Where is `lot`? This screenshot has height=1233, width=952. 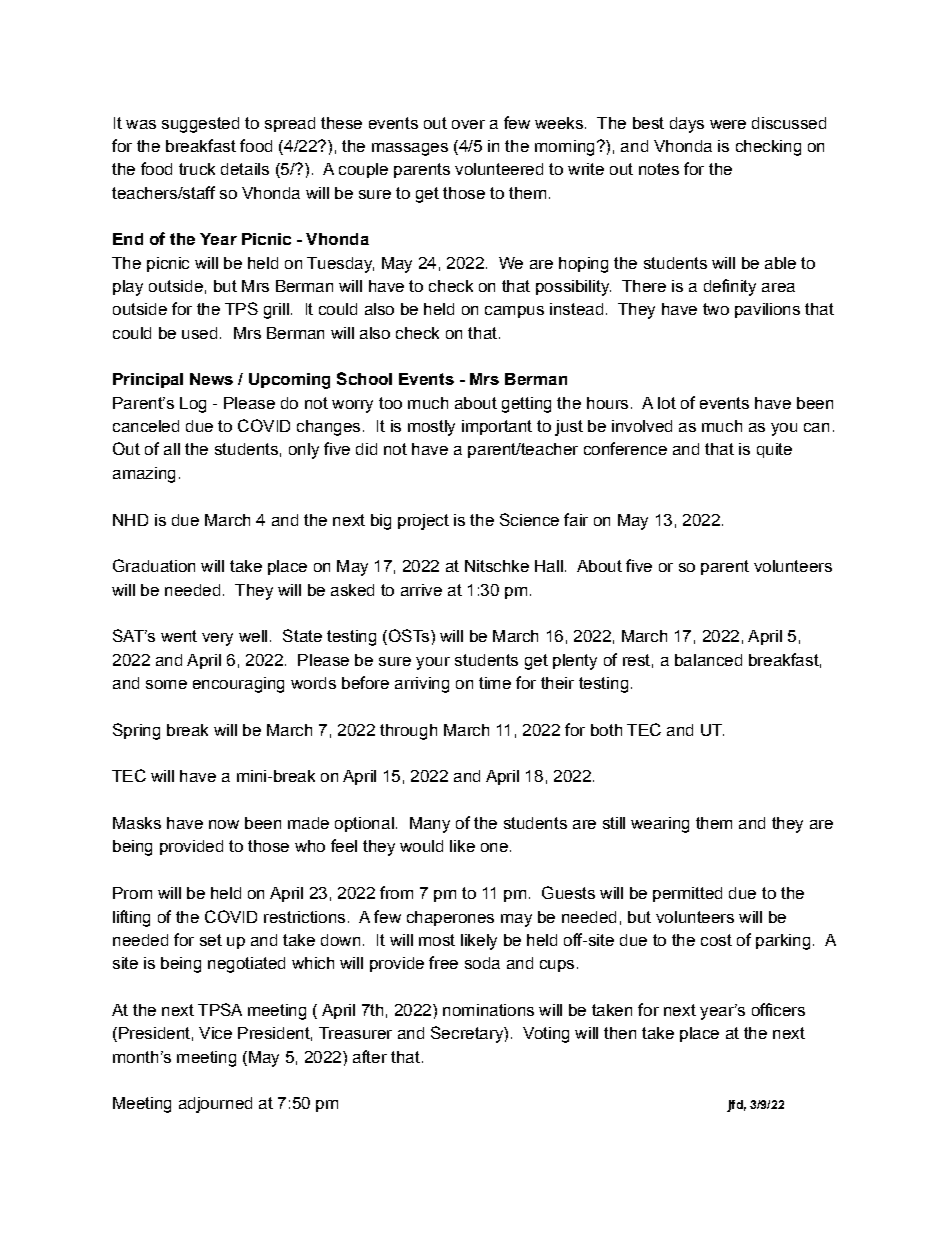
lot is located at coordinates (667, 403).
